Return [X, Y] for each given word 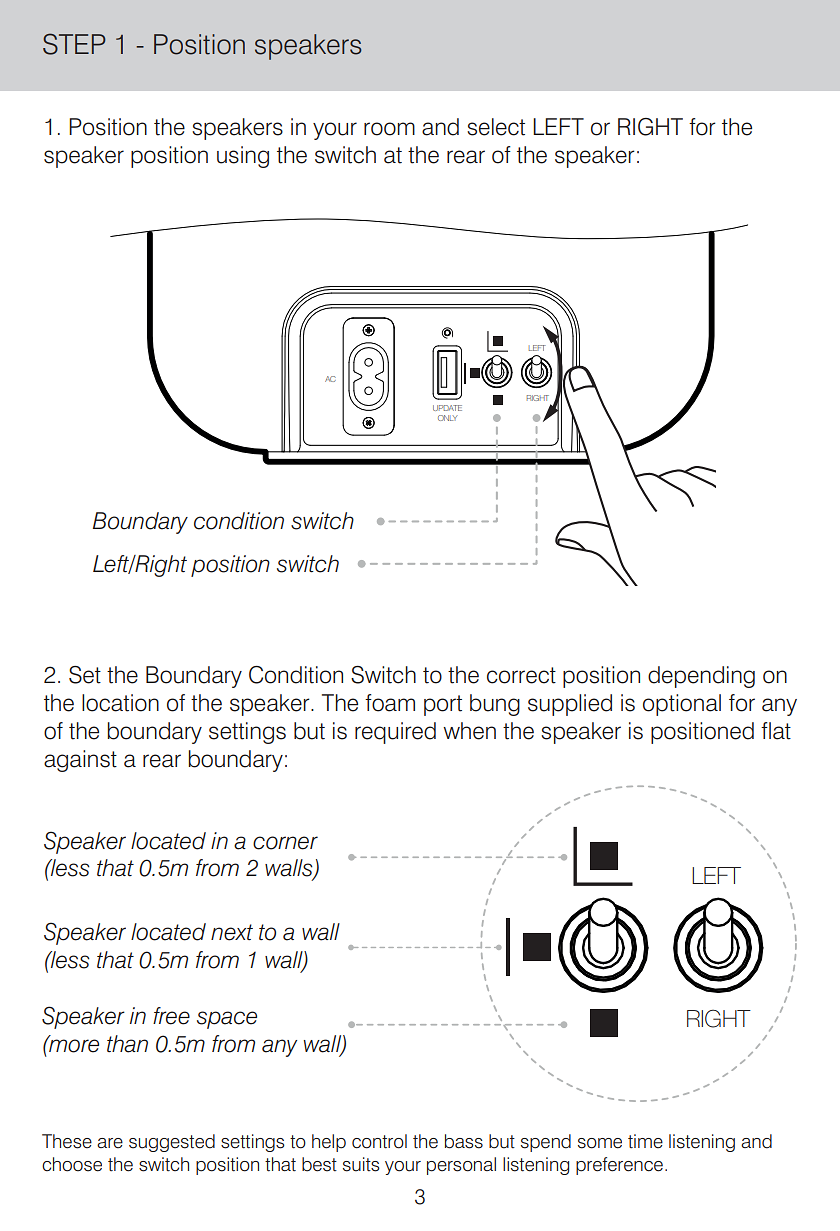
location [120, 703]
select [496, 127]
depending [701, 677]
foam [390, 703]
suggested [172, 1143]
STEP [74, 44]
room [389, 129]
